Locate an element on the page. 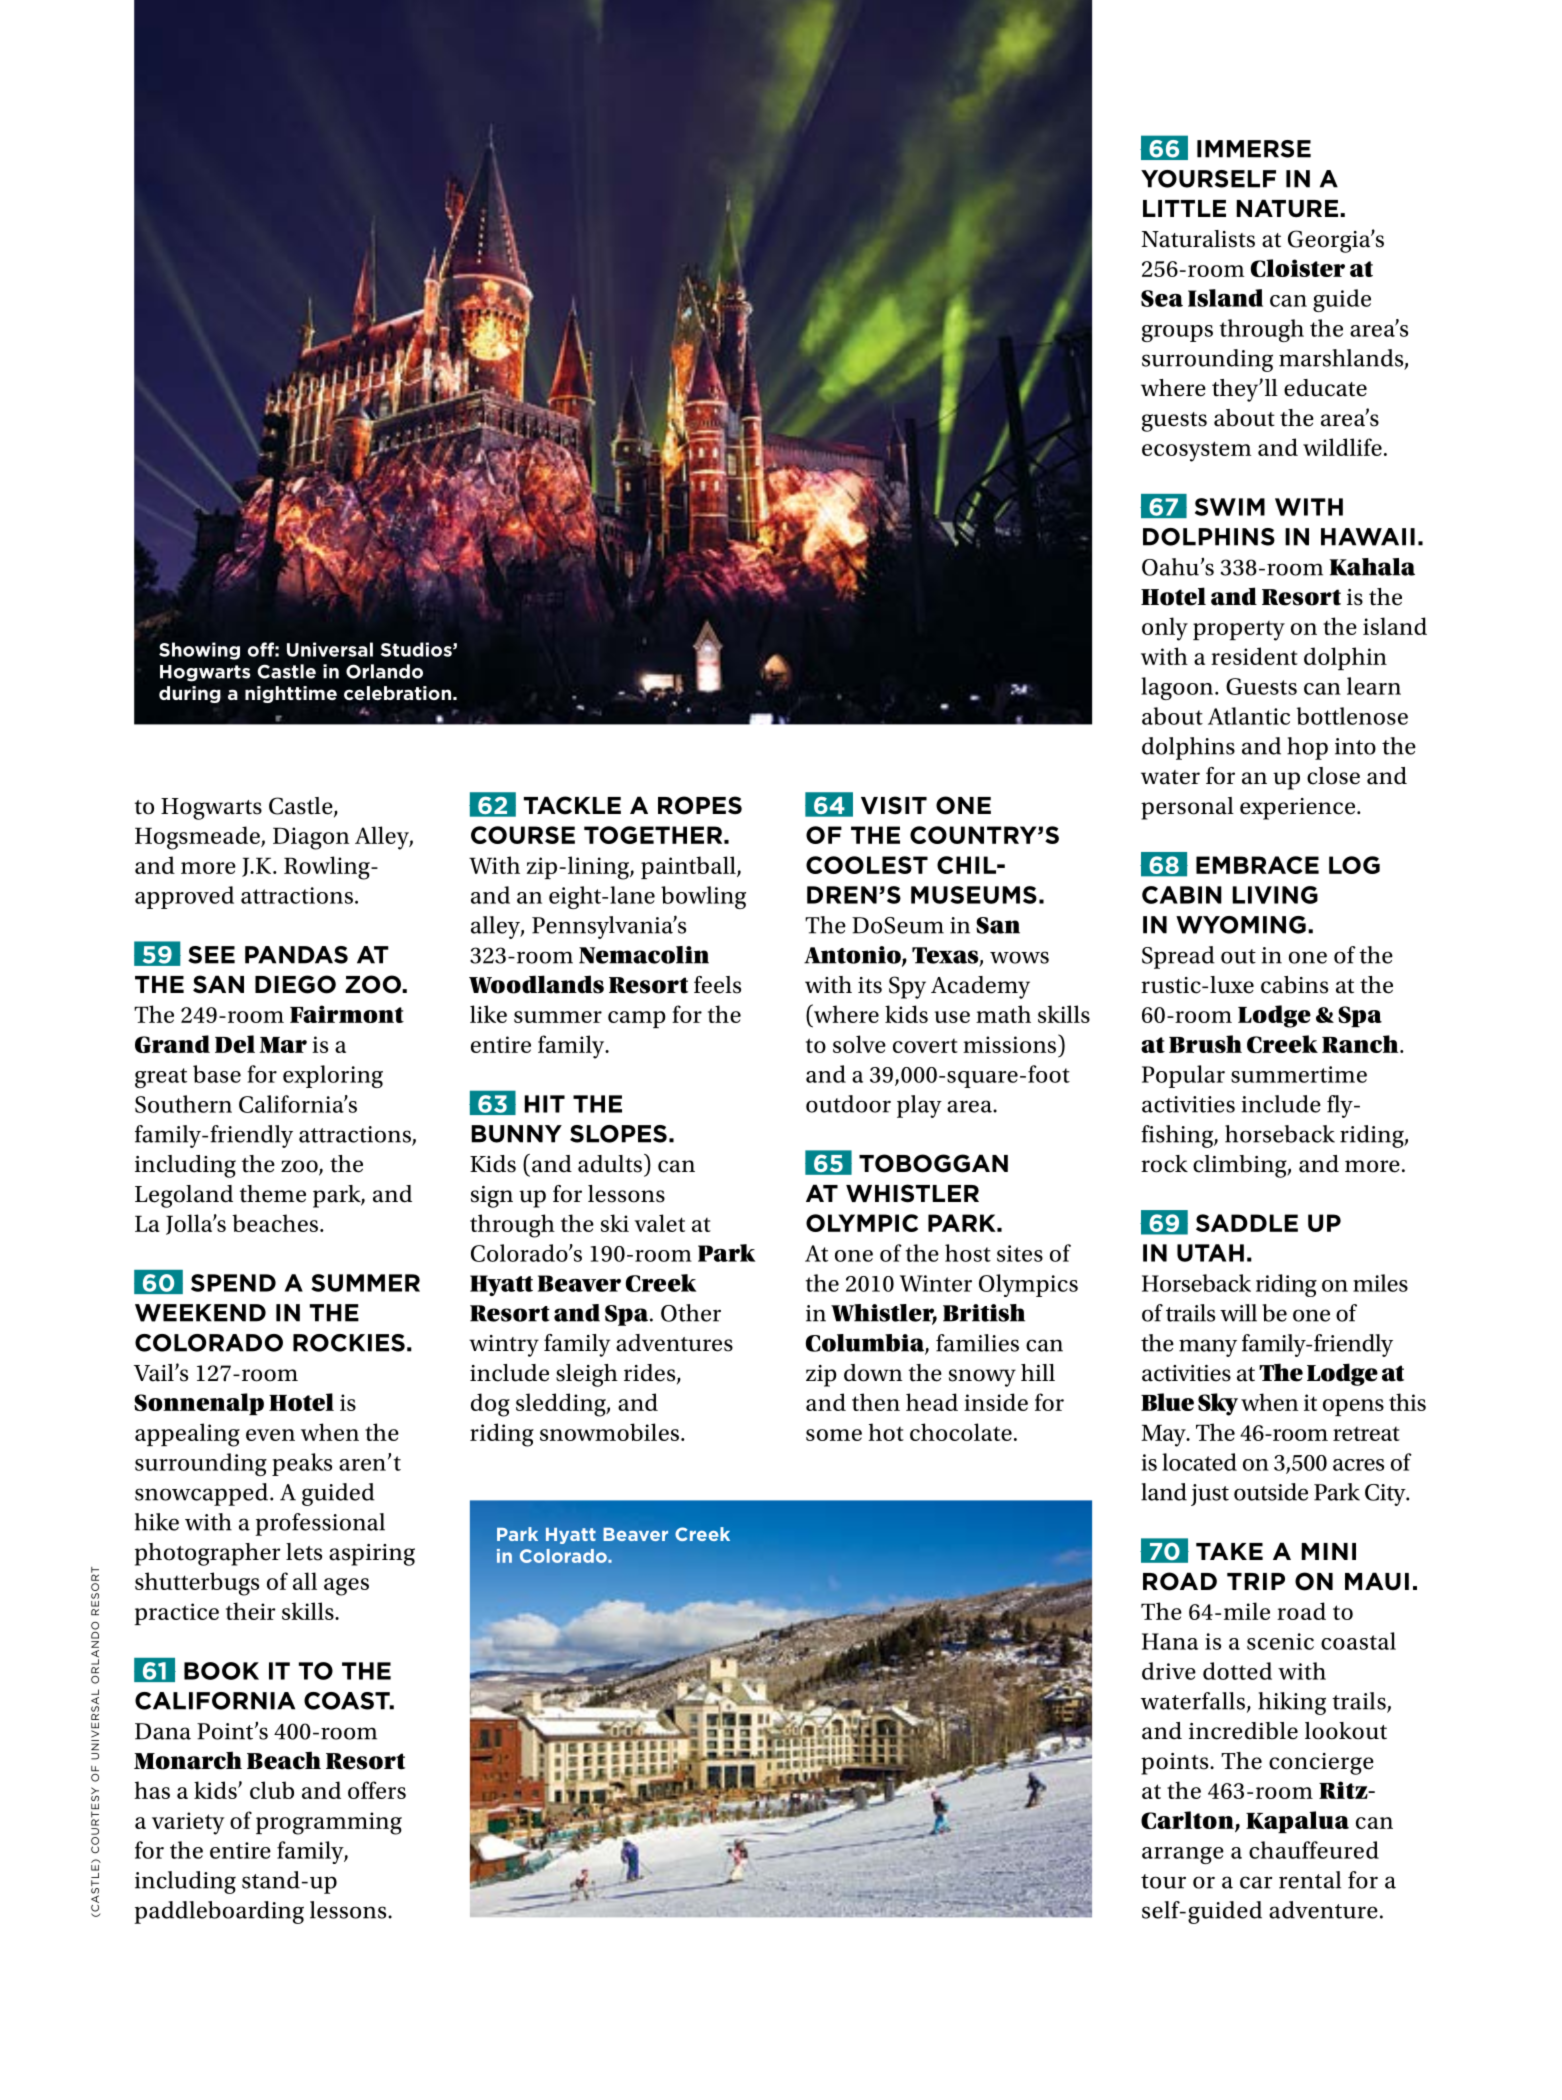 This document has width=1562, height=2100. IMMERSE is located at coordinates (1254, 149).
